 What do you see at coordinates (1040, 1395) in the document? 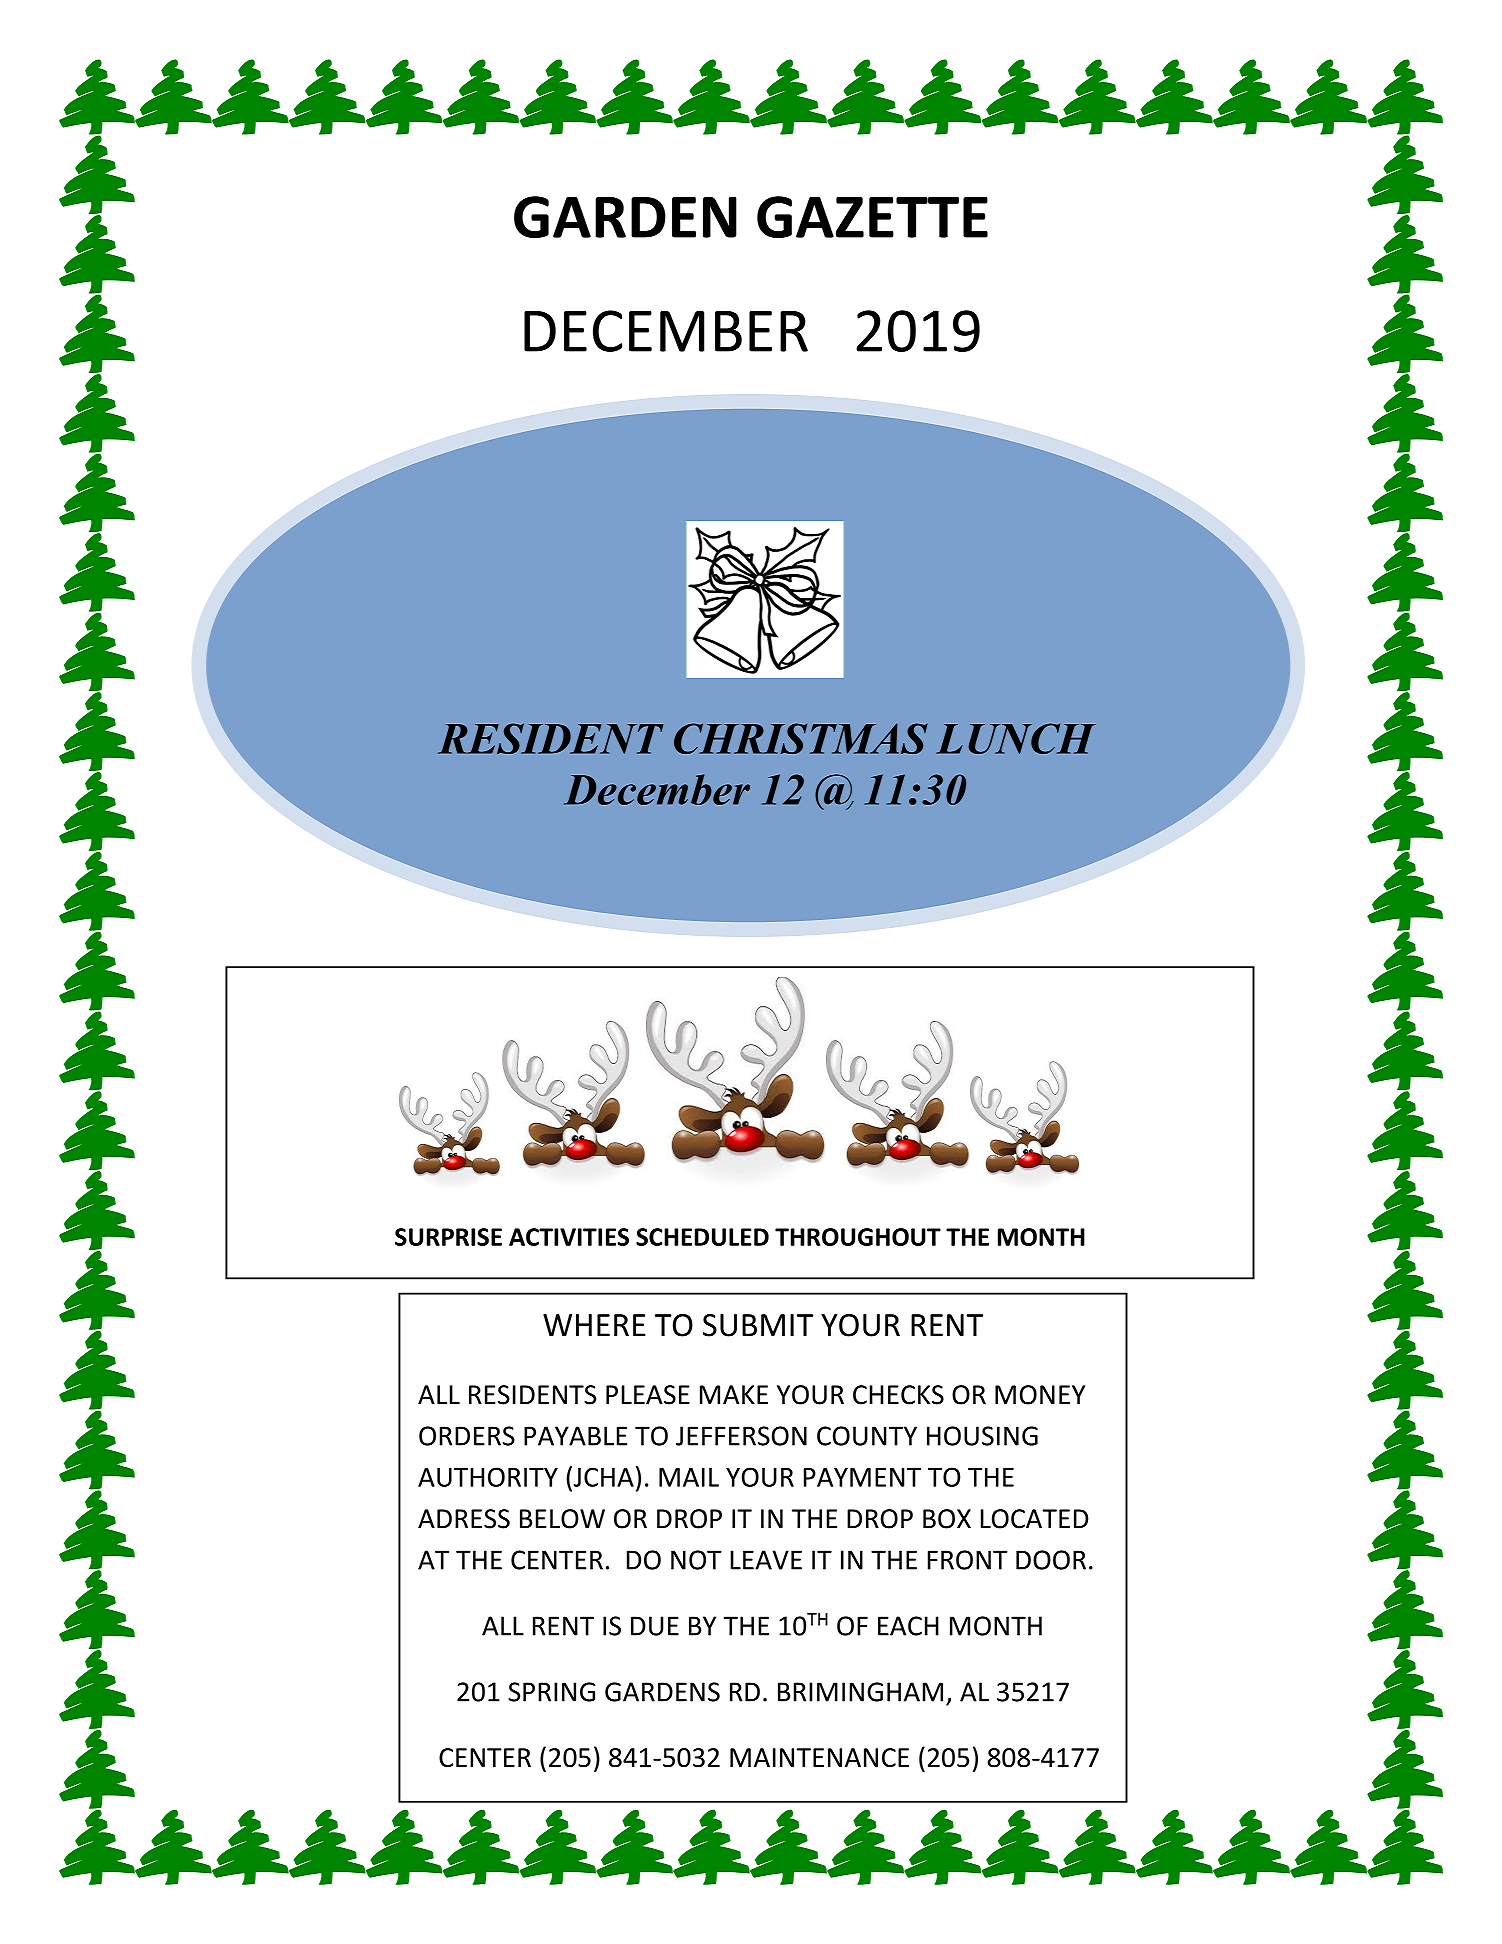
I see `MONEY` at bounding box center [1040, 1395].
